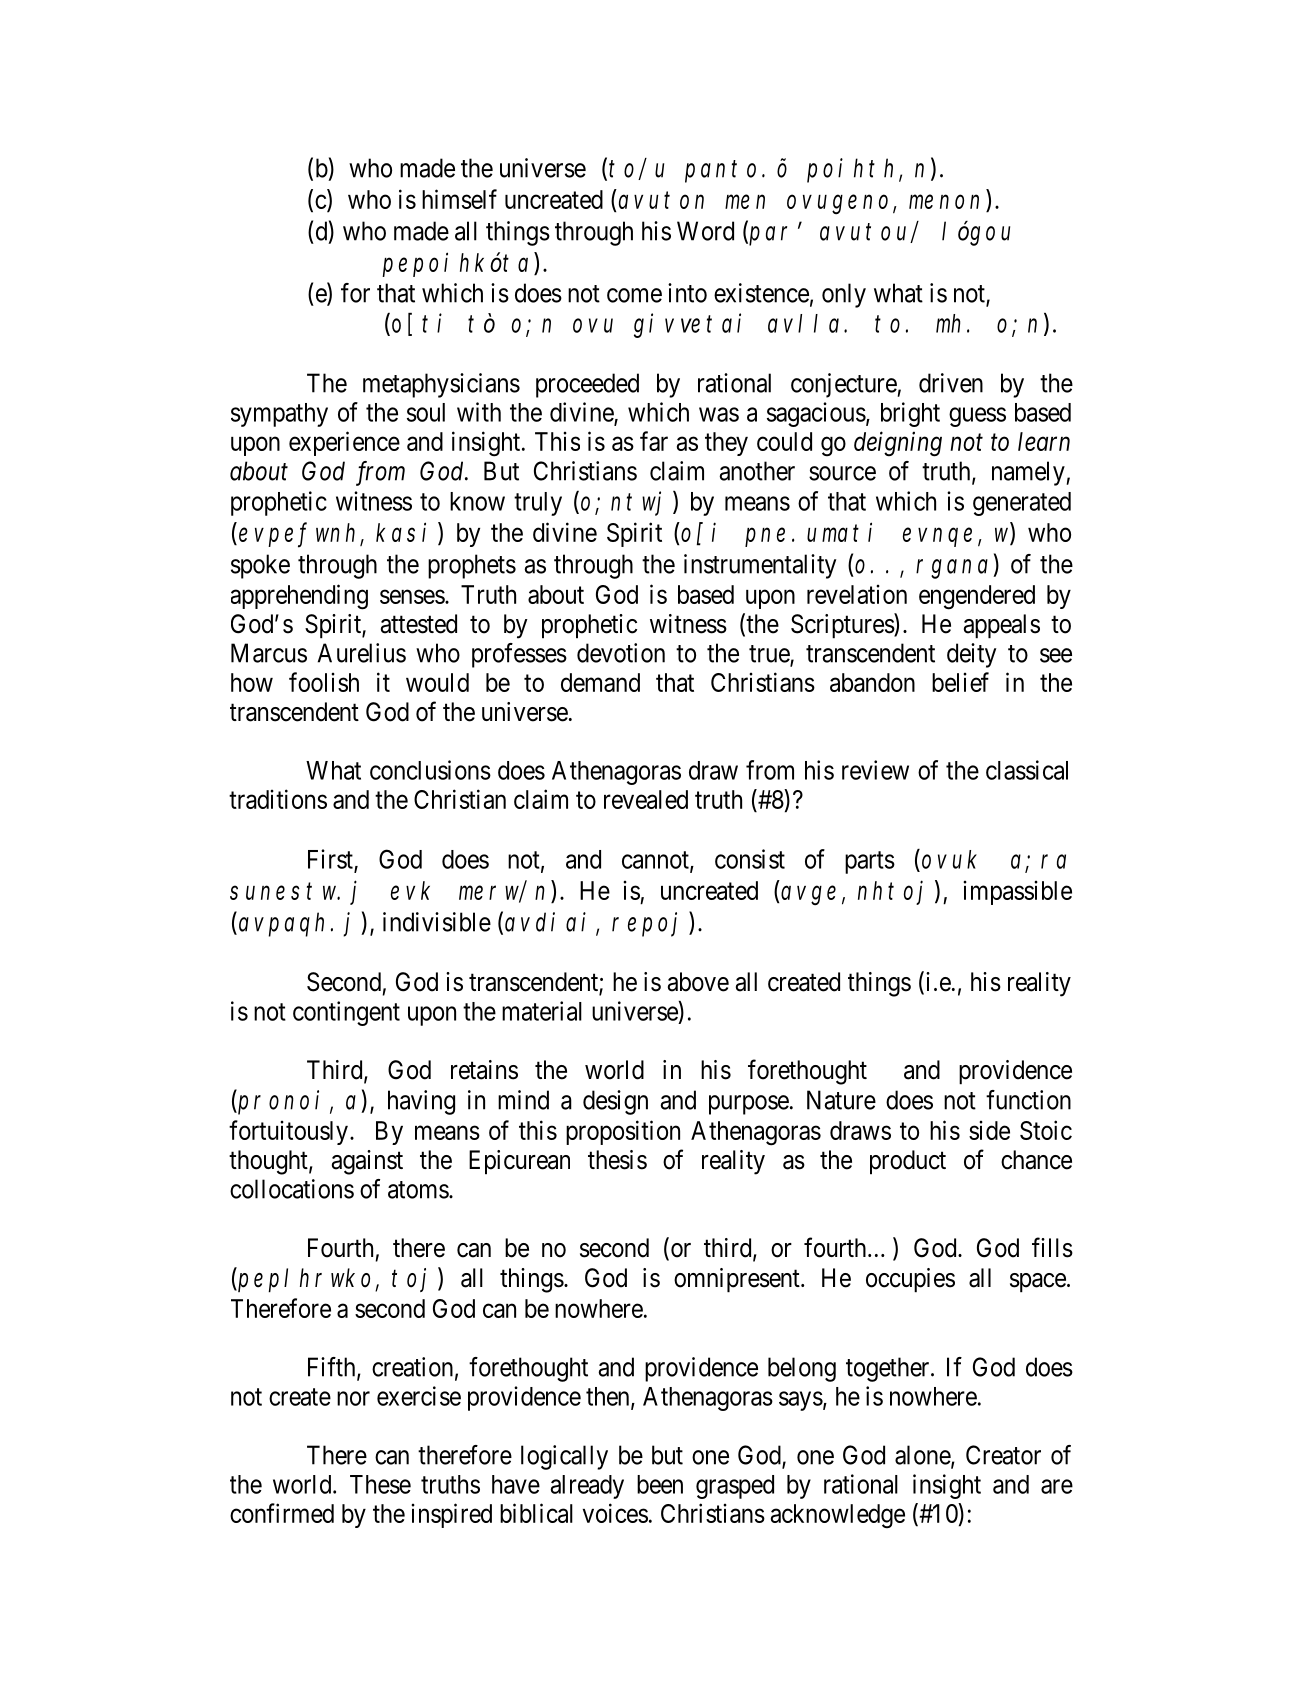 The width and height of the page is (1301, 1683). What do you see at coordinates (656, 861) in the page?
I see `cannot` at bounding box center [656, 861].
